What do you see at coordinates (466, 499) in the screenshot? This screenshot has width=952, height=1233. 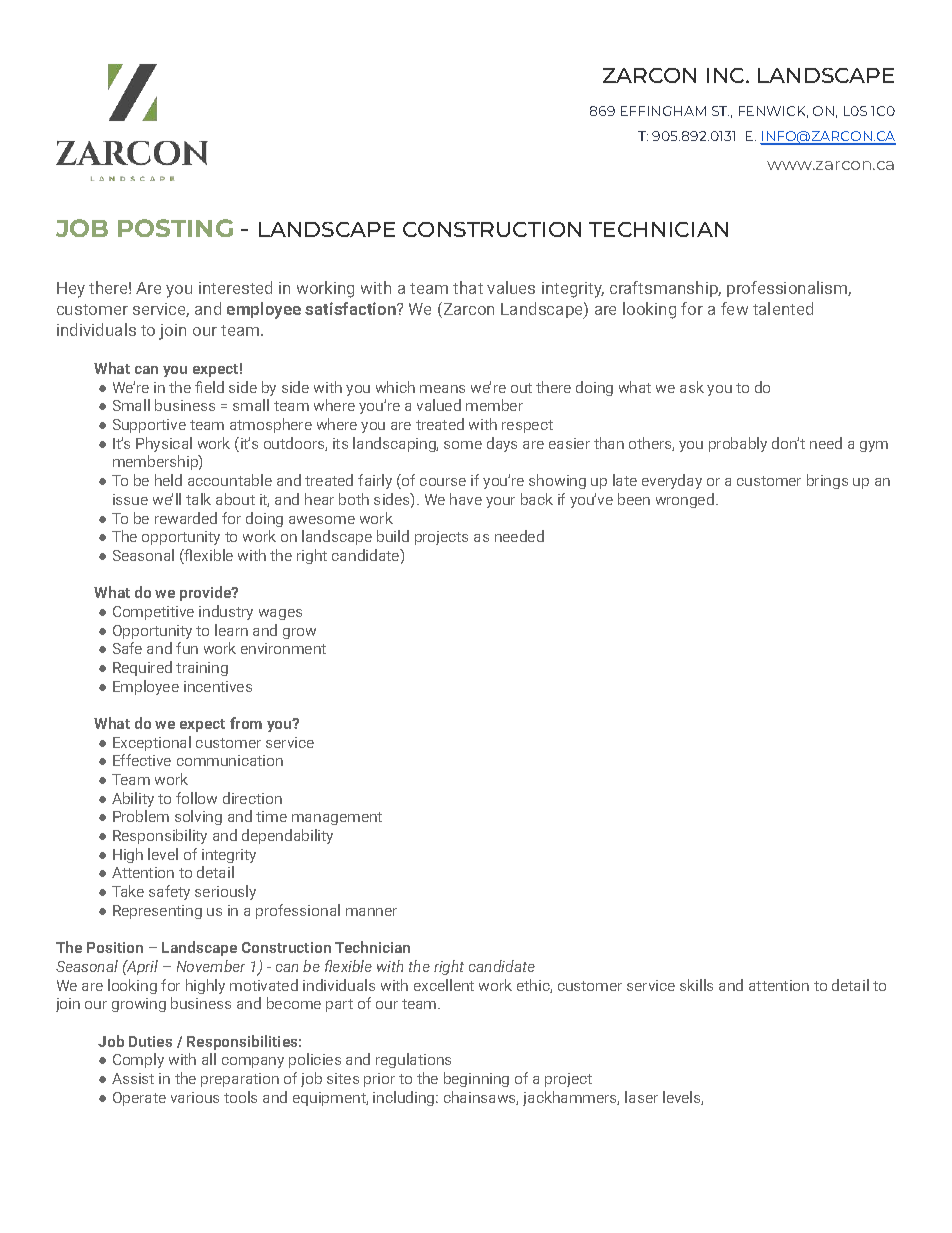 I see `have` at bounding box center [466, 499].
